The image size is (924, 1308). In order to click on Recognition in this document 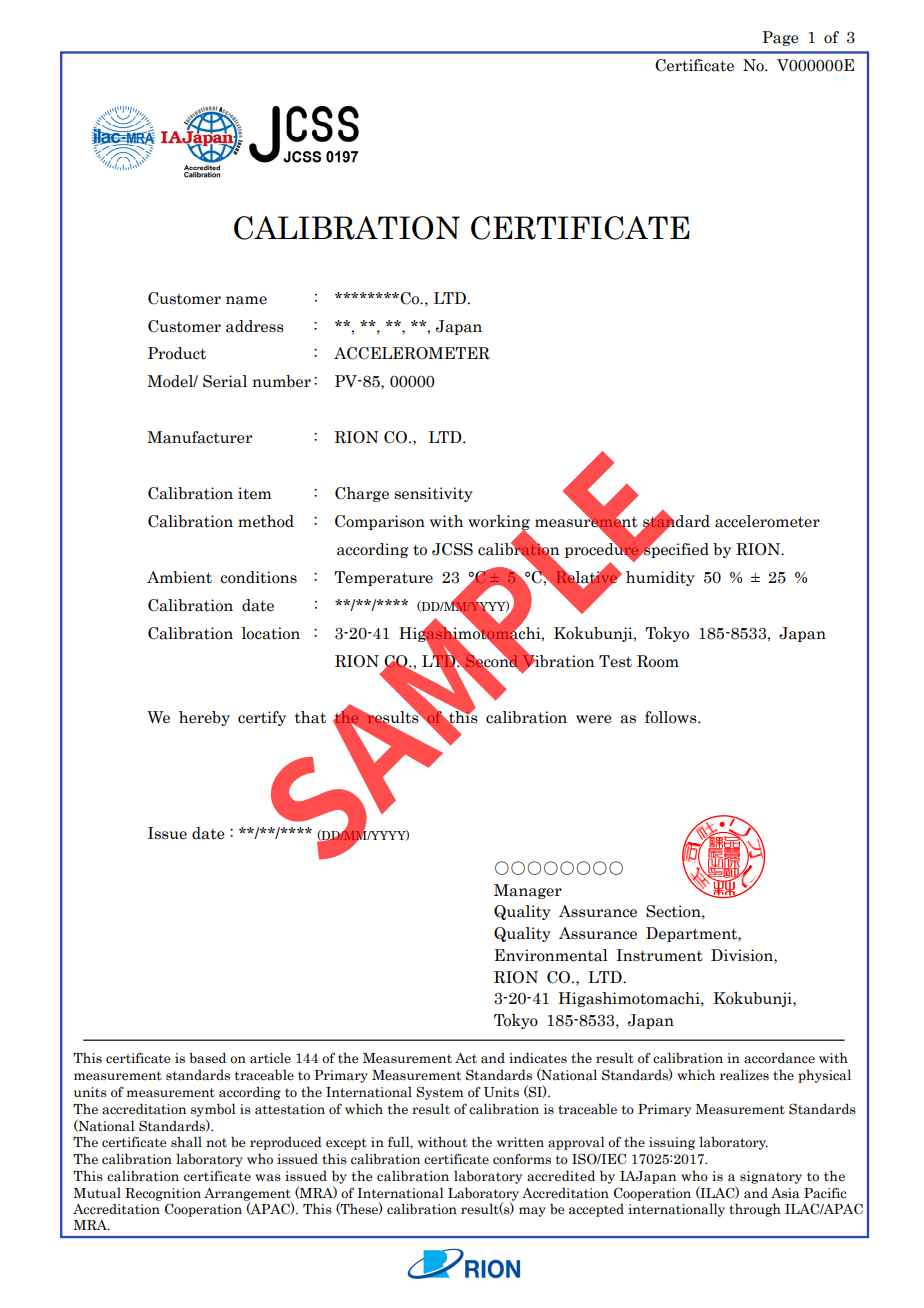, I will do `click(163, 1194)`.
